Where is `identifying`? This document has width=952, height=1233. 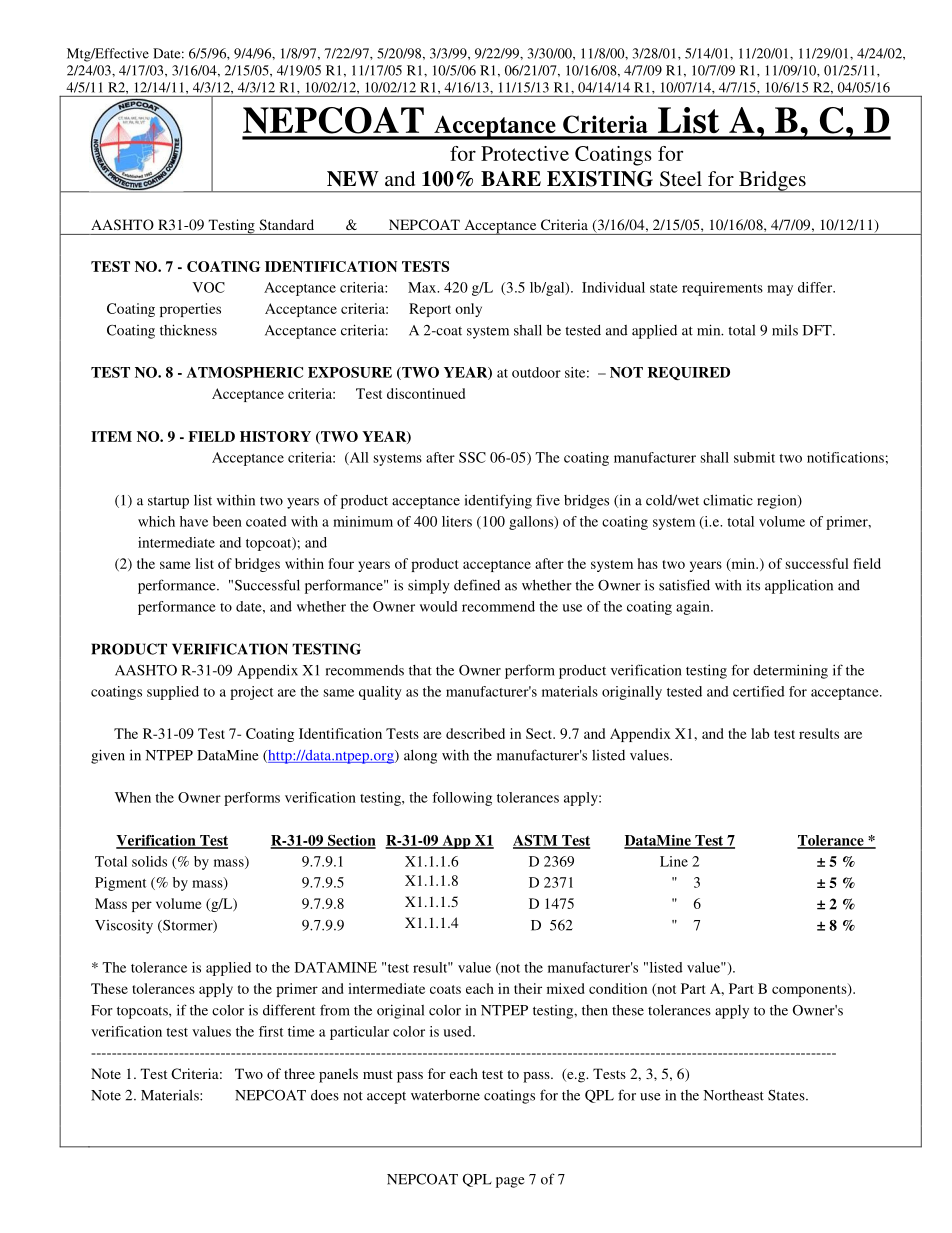
identifying is located at coordinates (498, 501).
